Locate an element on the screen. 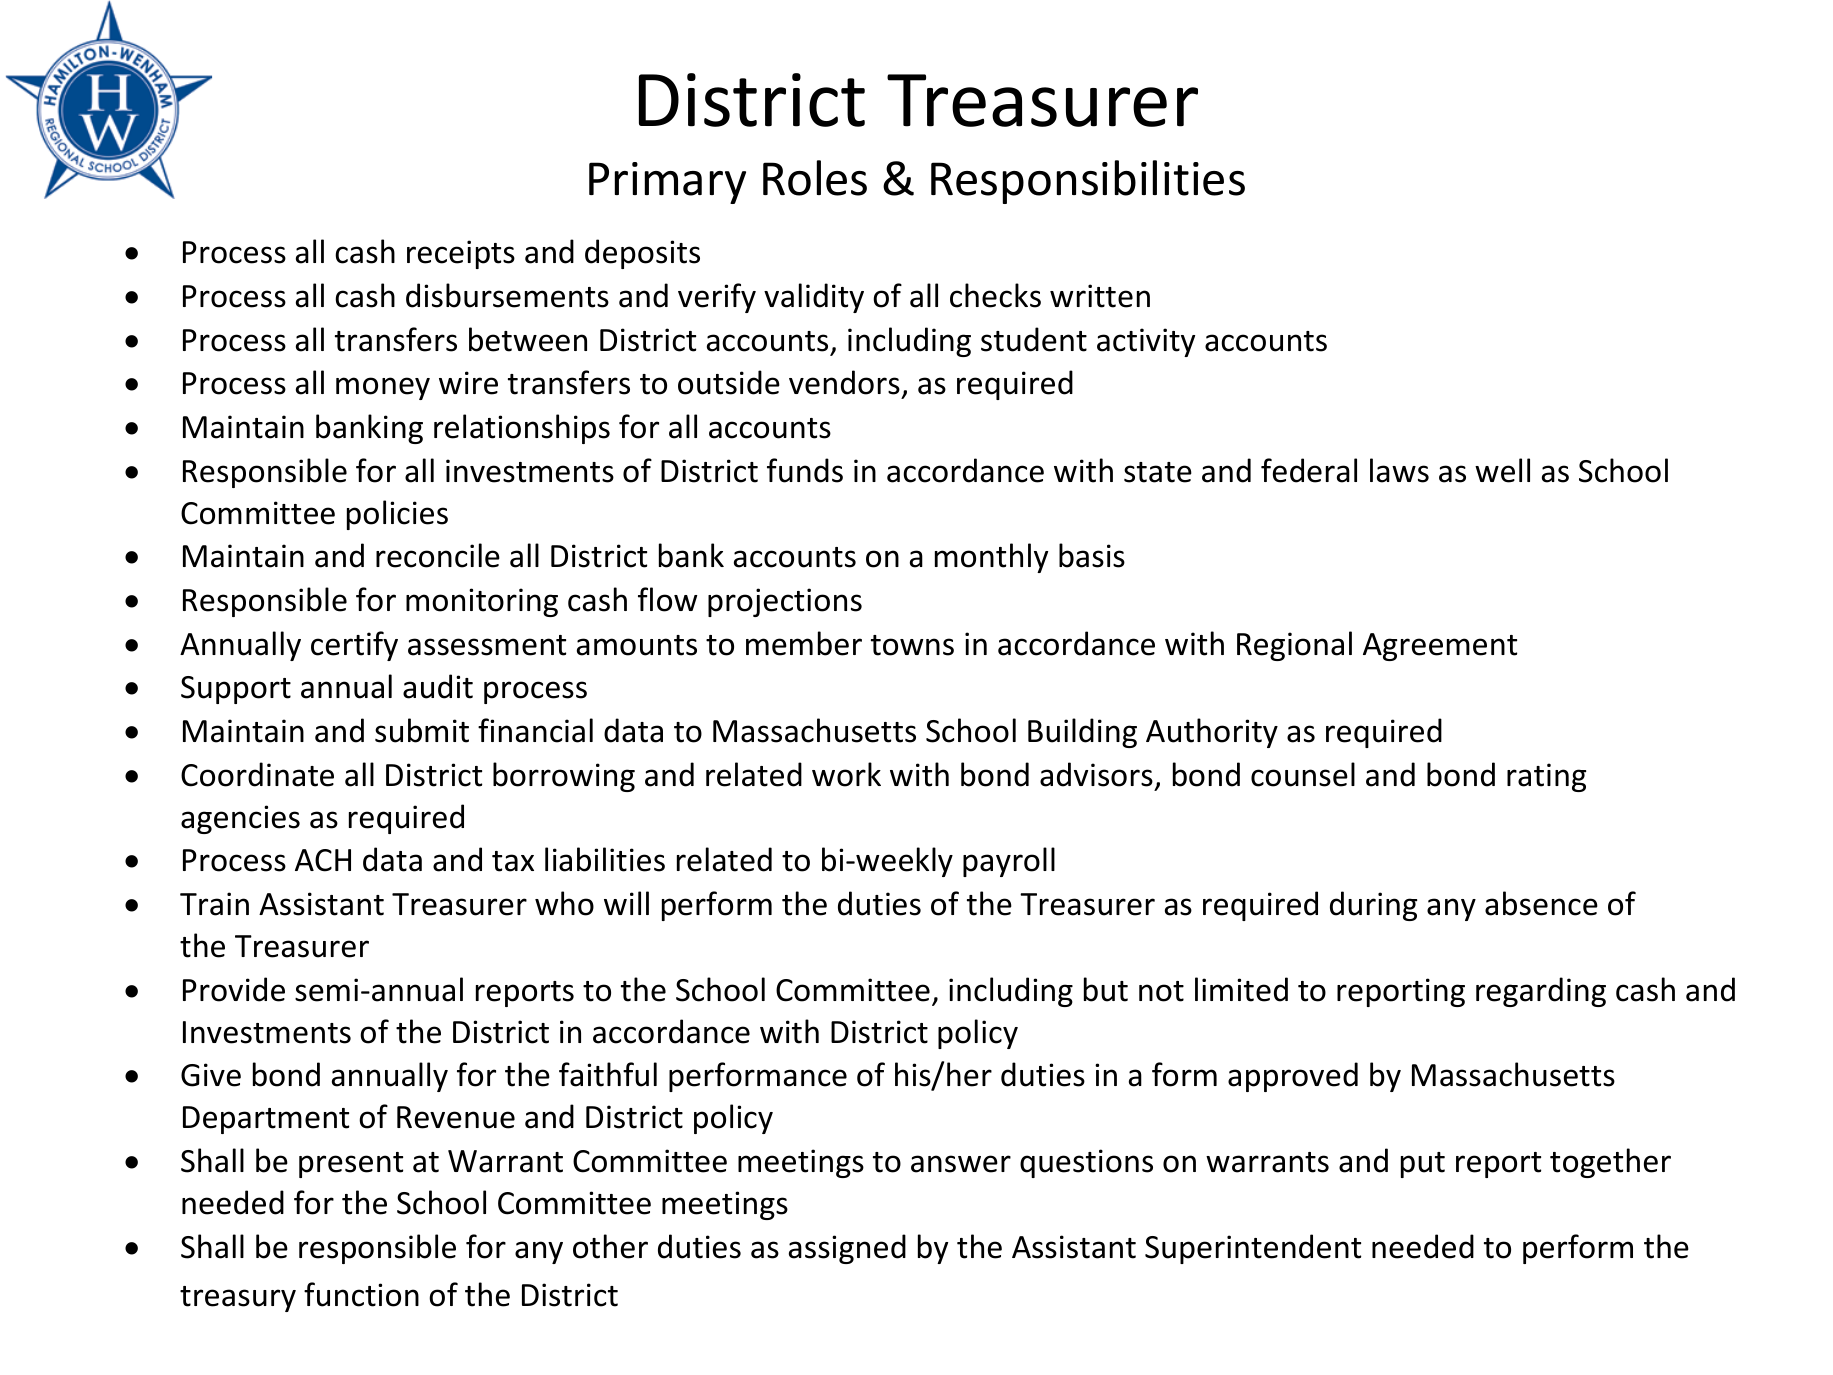  Responsibilities is located at coordinates (1088, 182).
